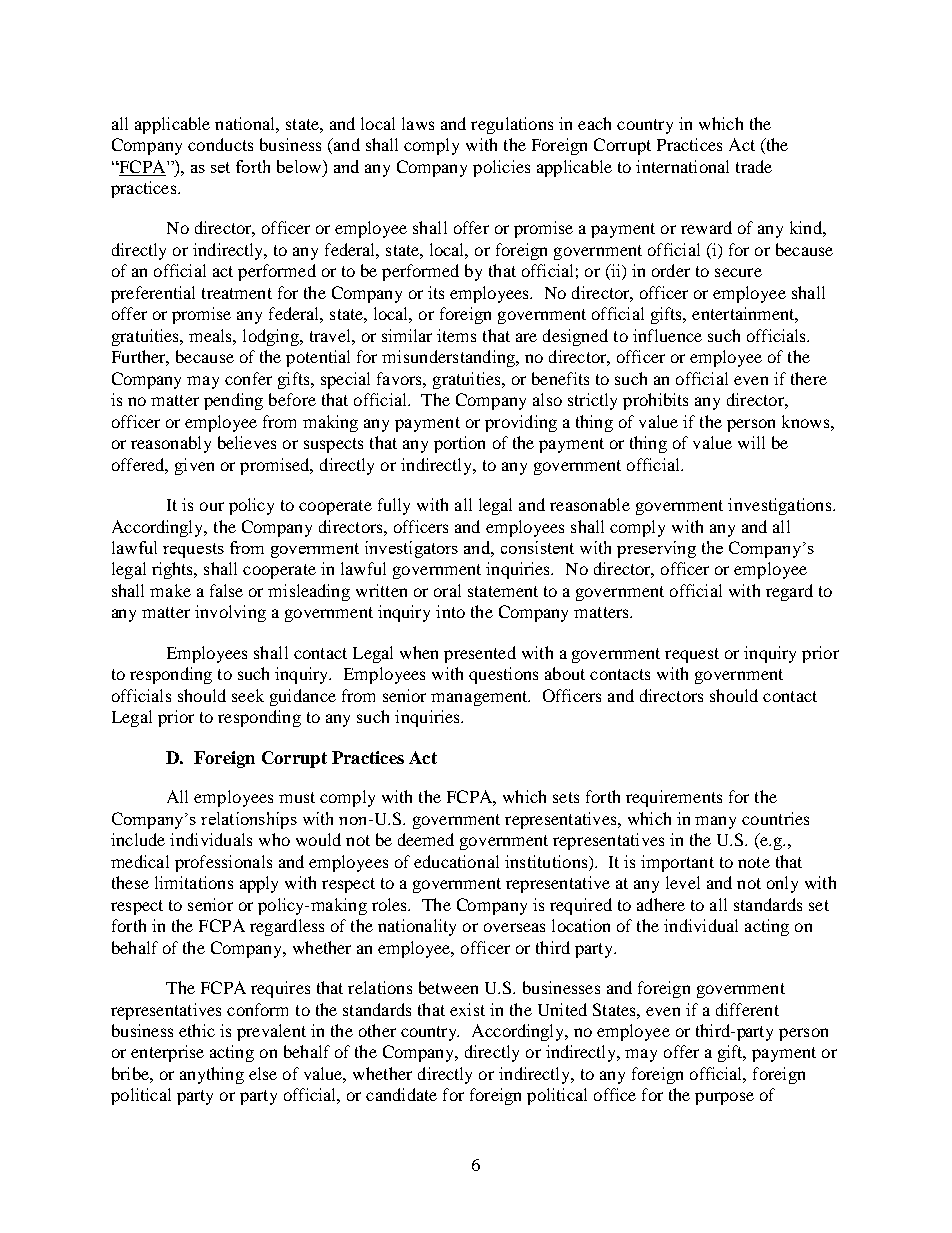 This image has width=952, height=1233. What do you see at coordinates (233, 401) in the image?
I see `pending` at bounding box center [233, 401].
